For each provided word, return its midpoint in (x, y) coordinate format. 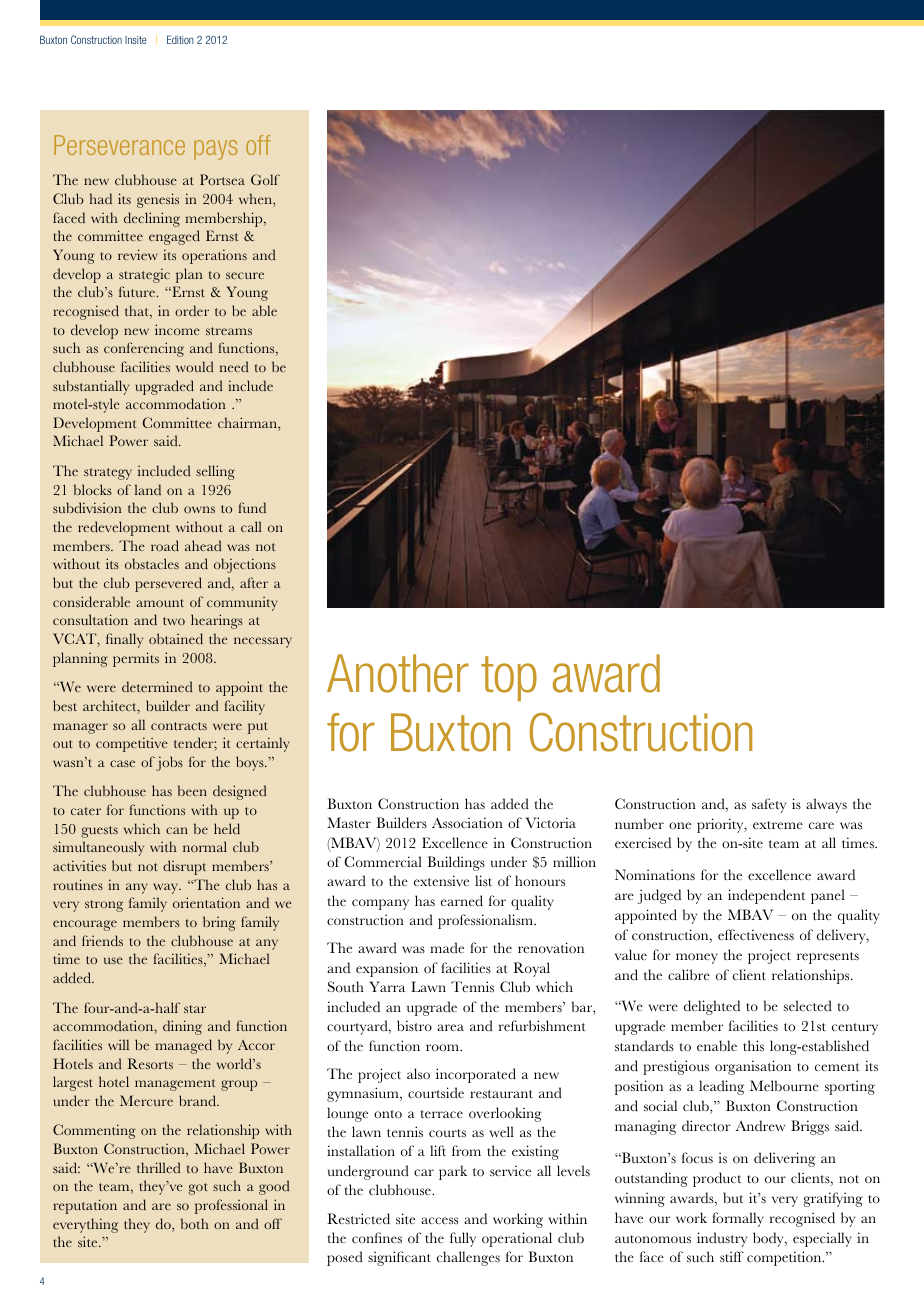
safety (769, 805)
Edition (180, 39)
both (195, 1223)
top (509, 678)
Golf (265, 179)
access (439, 1221)
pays (215, 150)
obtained (176, 638)
